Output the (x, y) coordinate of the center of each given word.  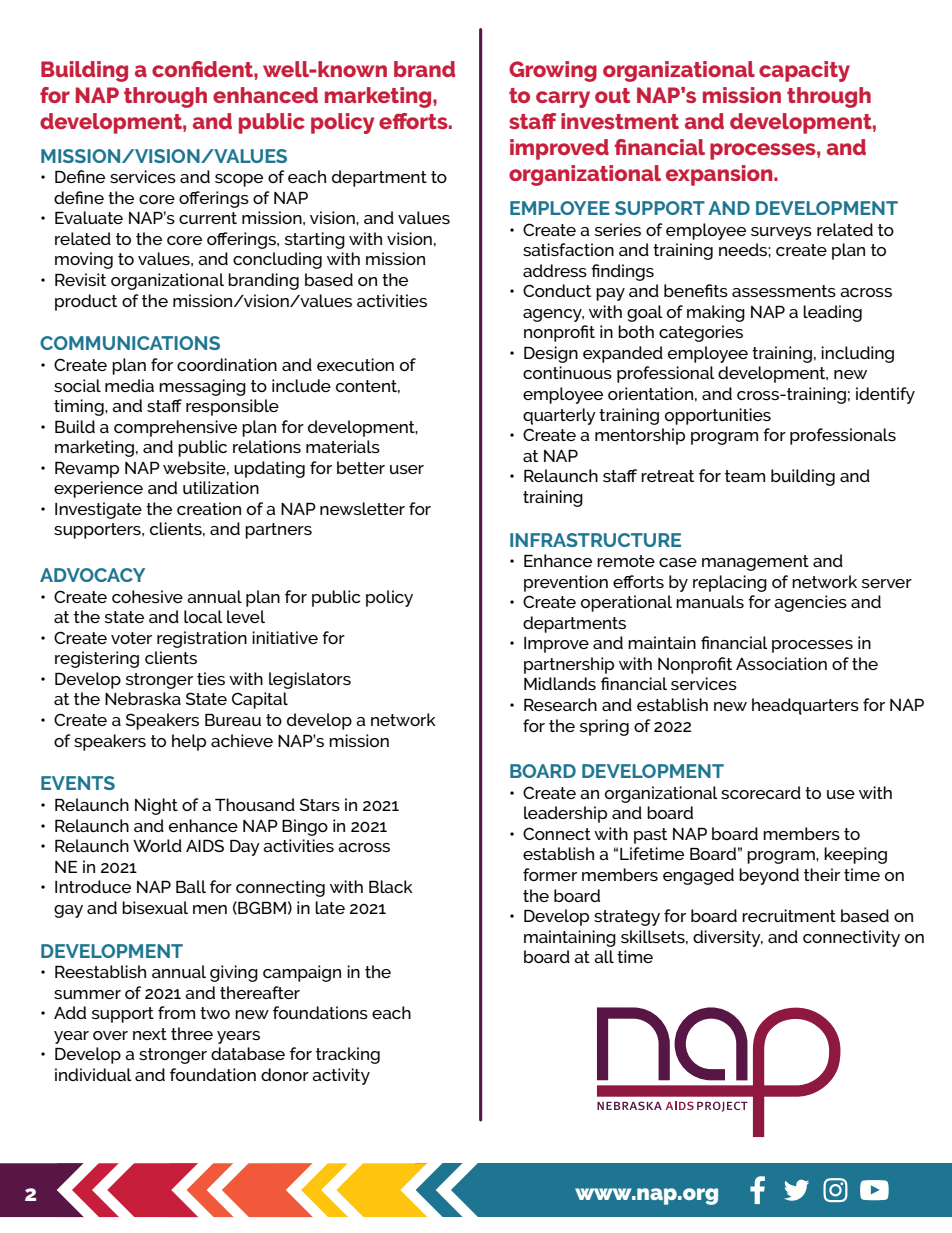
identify (885, 395)
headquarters (805, 706)
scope (239, 180)
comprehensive (175, 428)
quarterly (559, 416)
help (189, 742)
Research (560, 704)
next (150, 1034)
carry (563, 99)
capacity (804, 71)
